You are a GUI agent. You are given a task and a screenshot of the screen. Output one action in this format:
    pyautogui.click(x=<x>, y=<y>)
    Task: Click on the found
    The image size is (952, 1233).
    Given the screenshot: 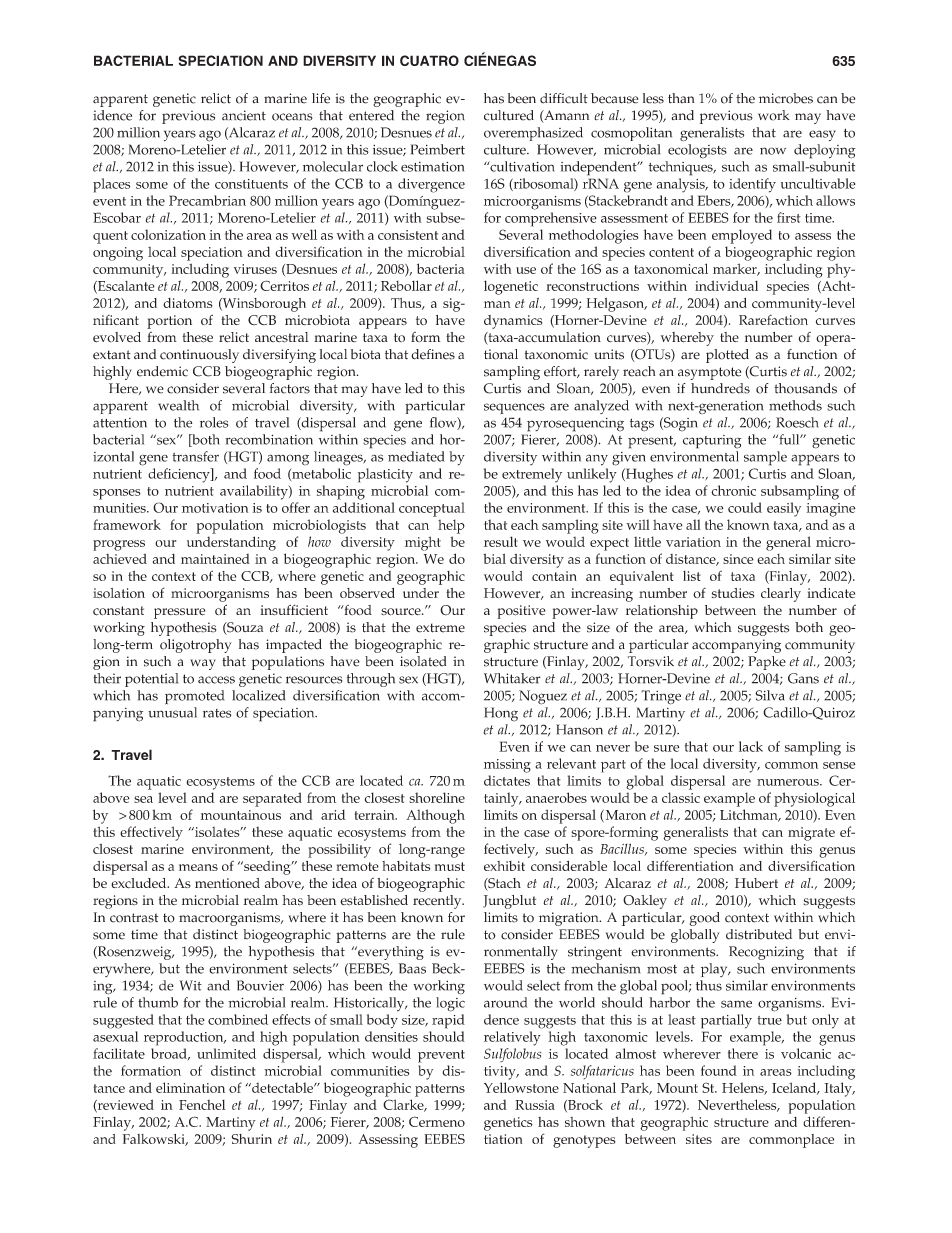 What is the action you would take?
    pyautogui.click(x=719, y=1070)
